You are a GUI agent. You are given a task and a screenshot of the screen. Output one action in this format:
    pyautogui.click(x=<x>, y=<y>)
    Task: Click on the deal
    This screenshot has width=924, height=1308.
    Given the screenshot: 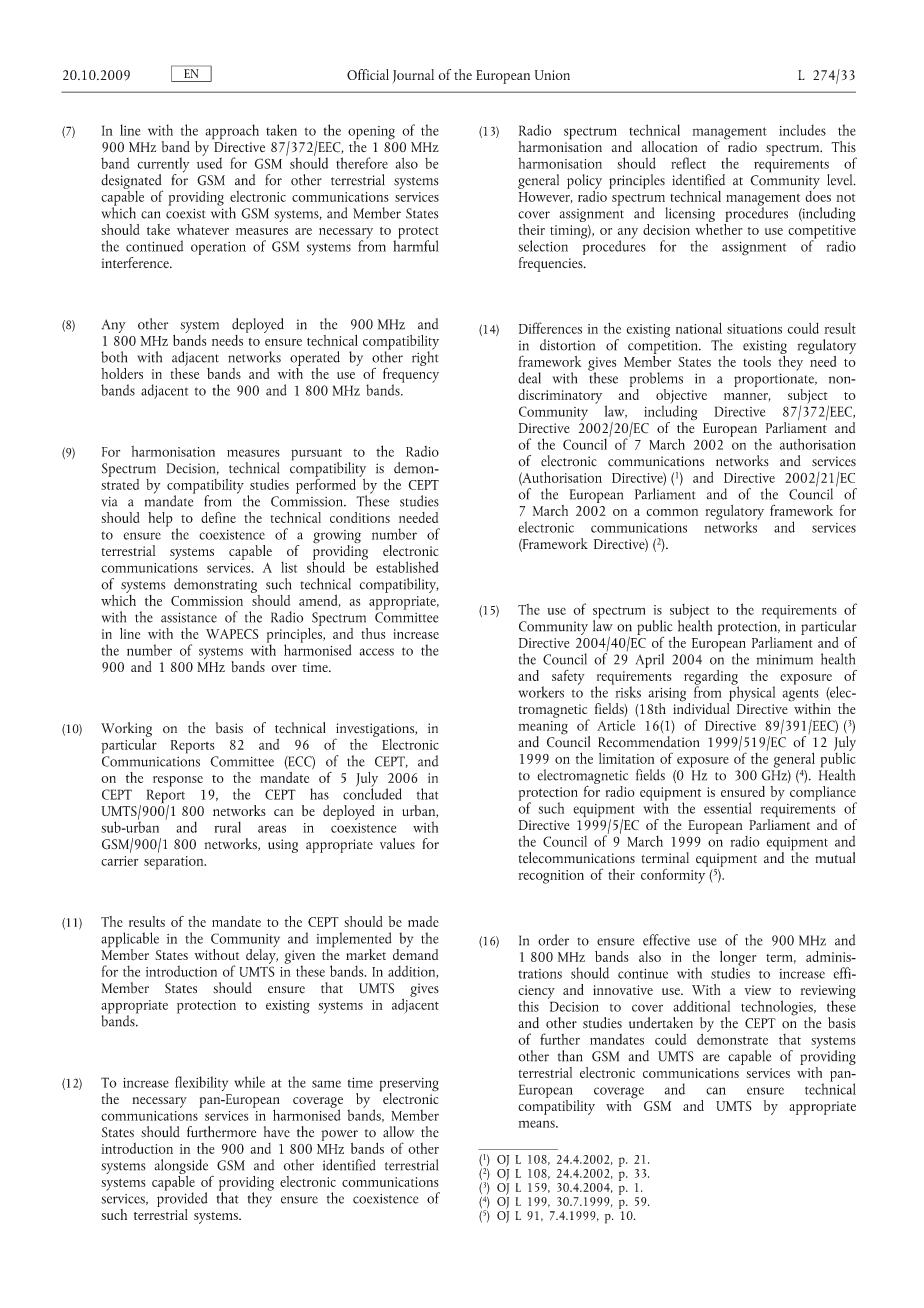 What is the action you would take?
    pyautogui.click(x=529, y=378)
